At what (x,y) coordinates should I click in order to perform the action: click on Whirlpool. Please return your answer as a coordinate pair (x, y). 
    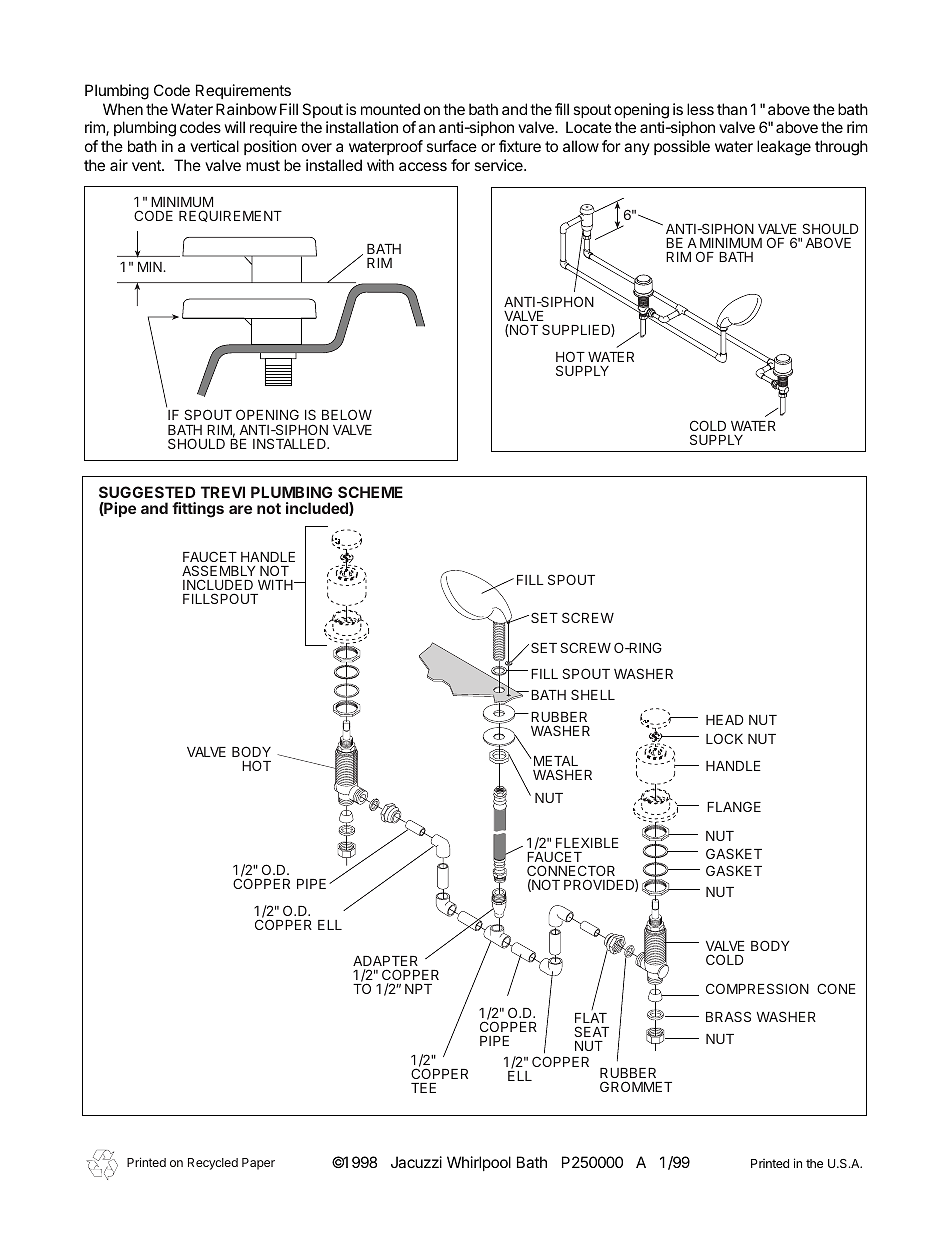
    Looking at the image, I should click on (479, 1163).
